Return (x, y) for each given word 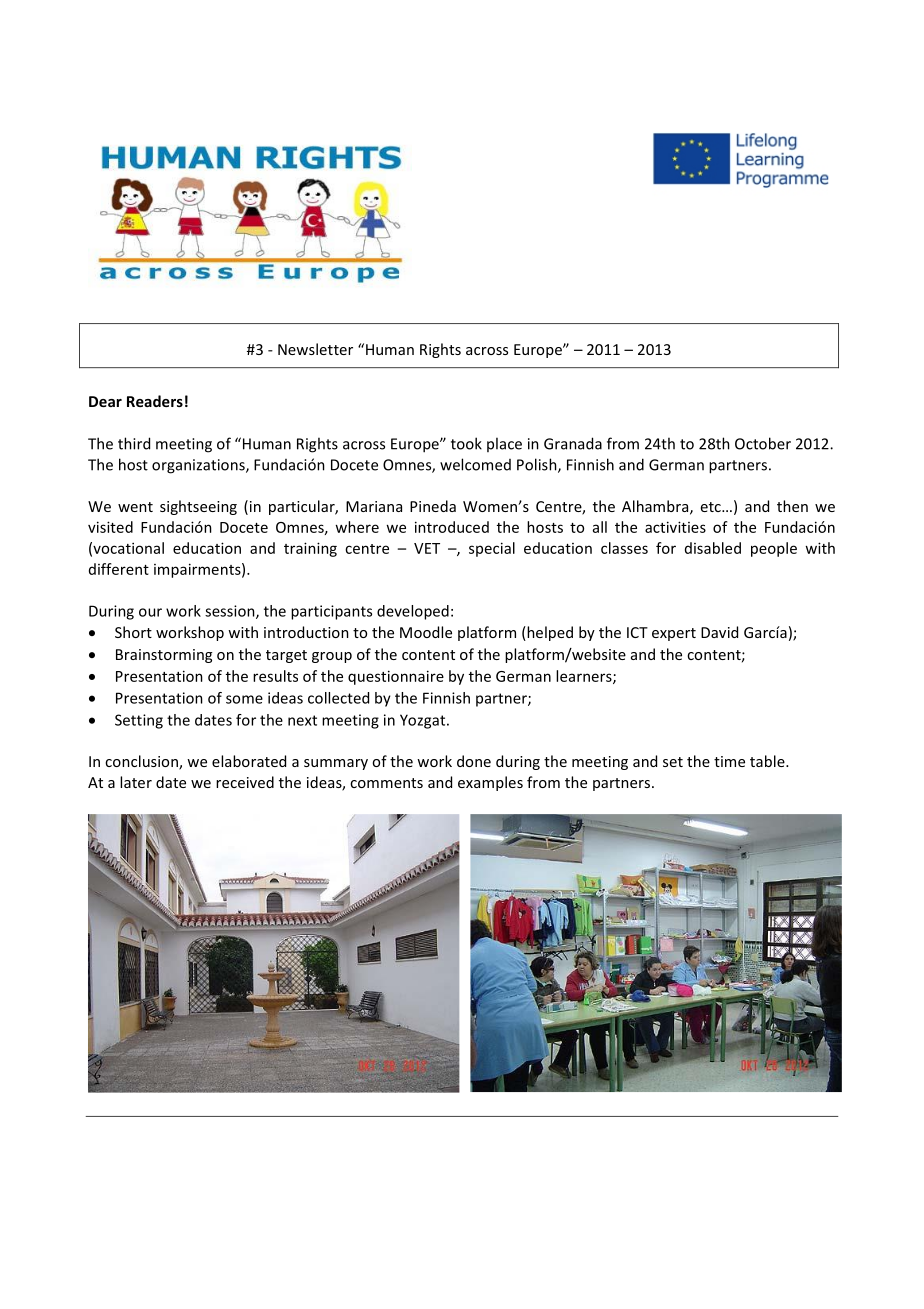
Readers (155, 401)
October (763, 443)
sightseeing (198, 507)
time (729, 761)
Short (133, 632)
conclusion (142, 762)
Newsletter (315, 349)
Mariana (374, 506)
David (719, 632)
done (474, 761)
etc (712, 507)
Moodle (426, 632)
